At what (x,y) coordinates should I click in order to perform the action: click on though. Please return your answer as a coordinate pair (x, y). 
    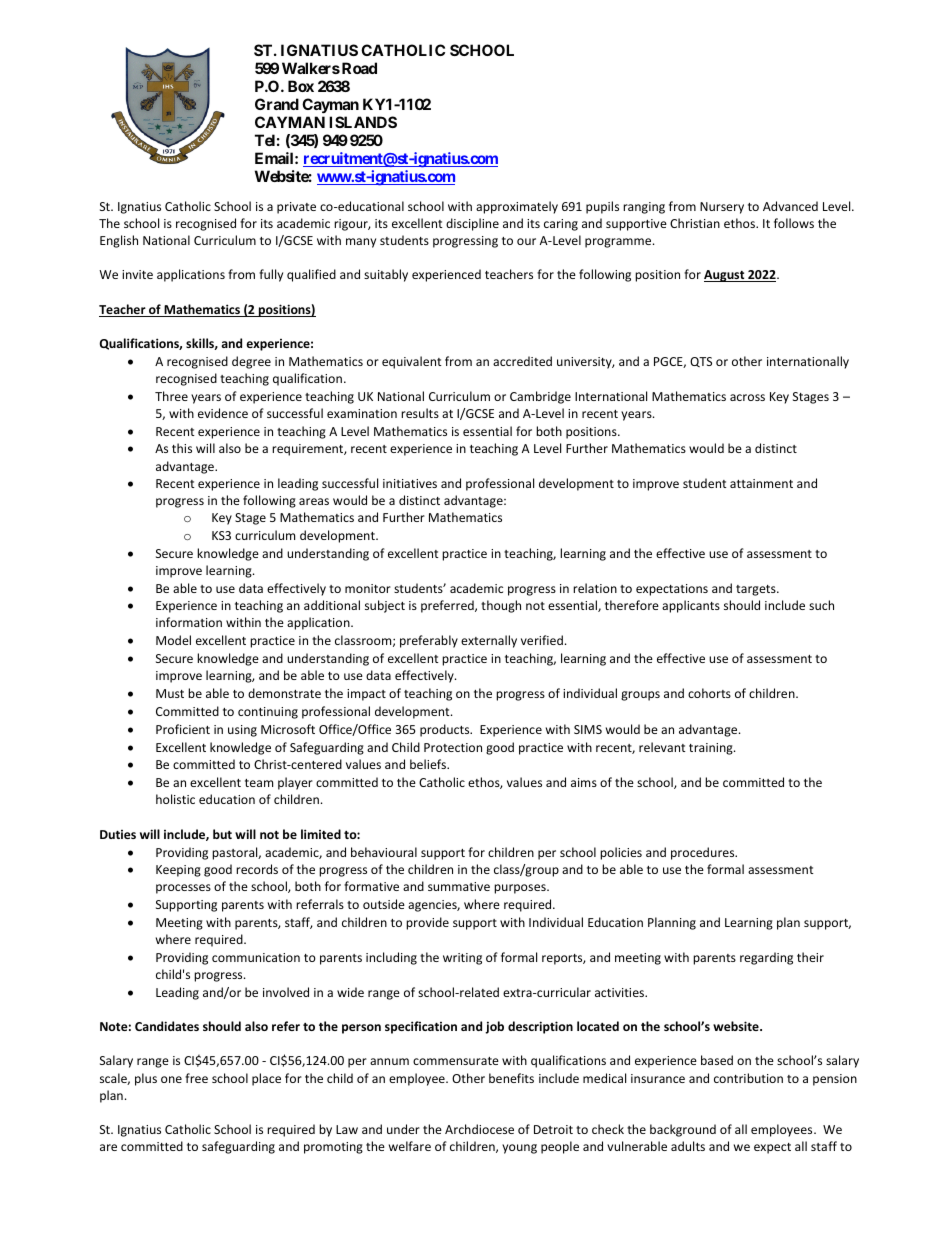
    Looking at the image, I should click on (501, 606).
